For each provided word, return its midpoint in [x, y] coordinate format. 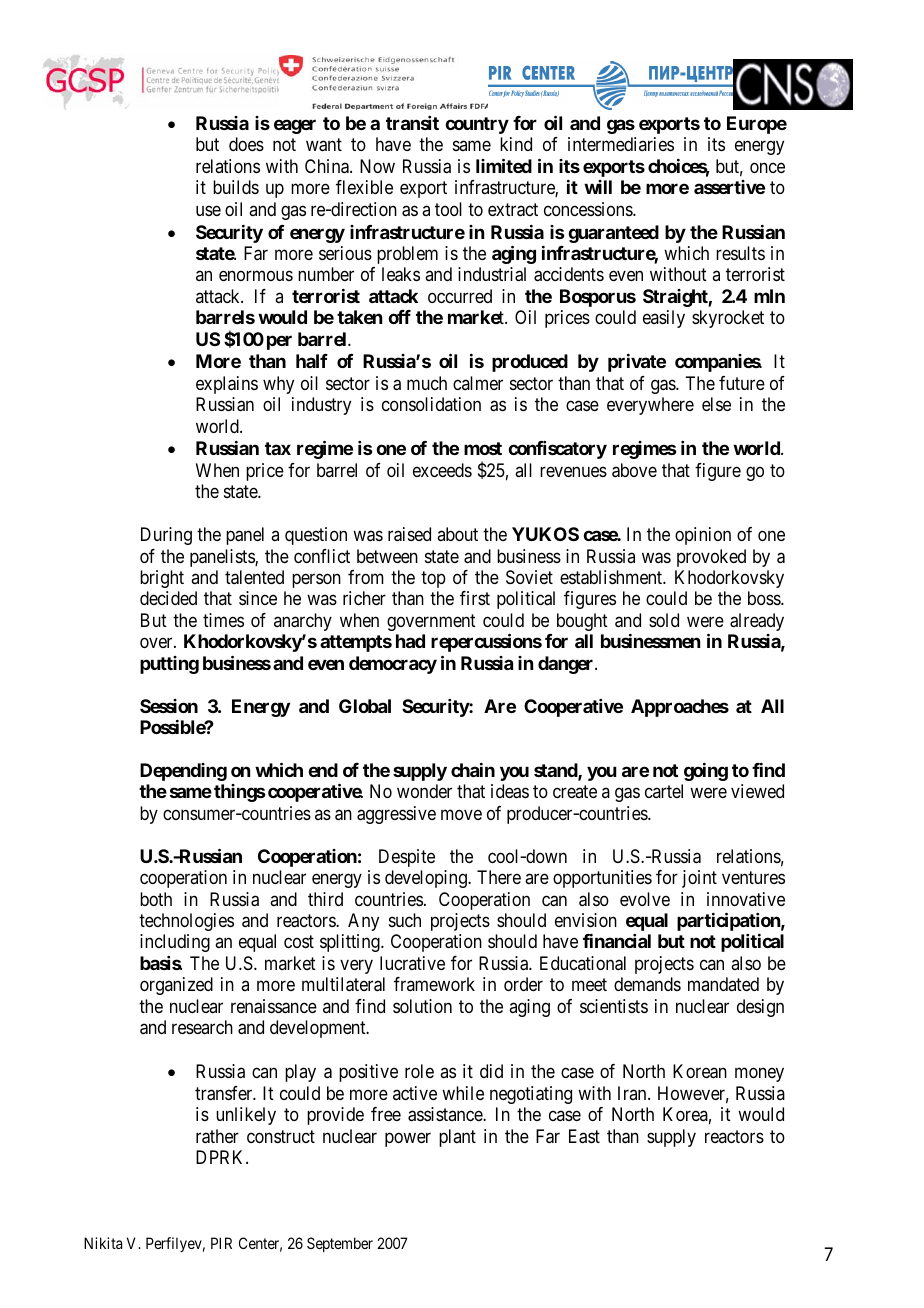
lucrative [412, 963]
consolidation [431, 404]
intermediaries [621, 144]
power [408, 1139]
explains [227, 385]
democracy [393, 665]
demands [647, 984]
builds [236, 187]
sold [664, 620]
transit [412, 123]
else [716, 404]
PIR [221, 1243]
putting [169, 665]
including [175, 943]
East [584, 1136]
